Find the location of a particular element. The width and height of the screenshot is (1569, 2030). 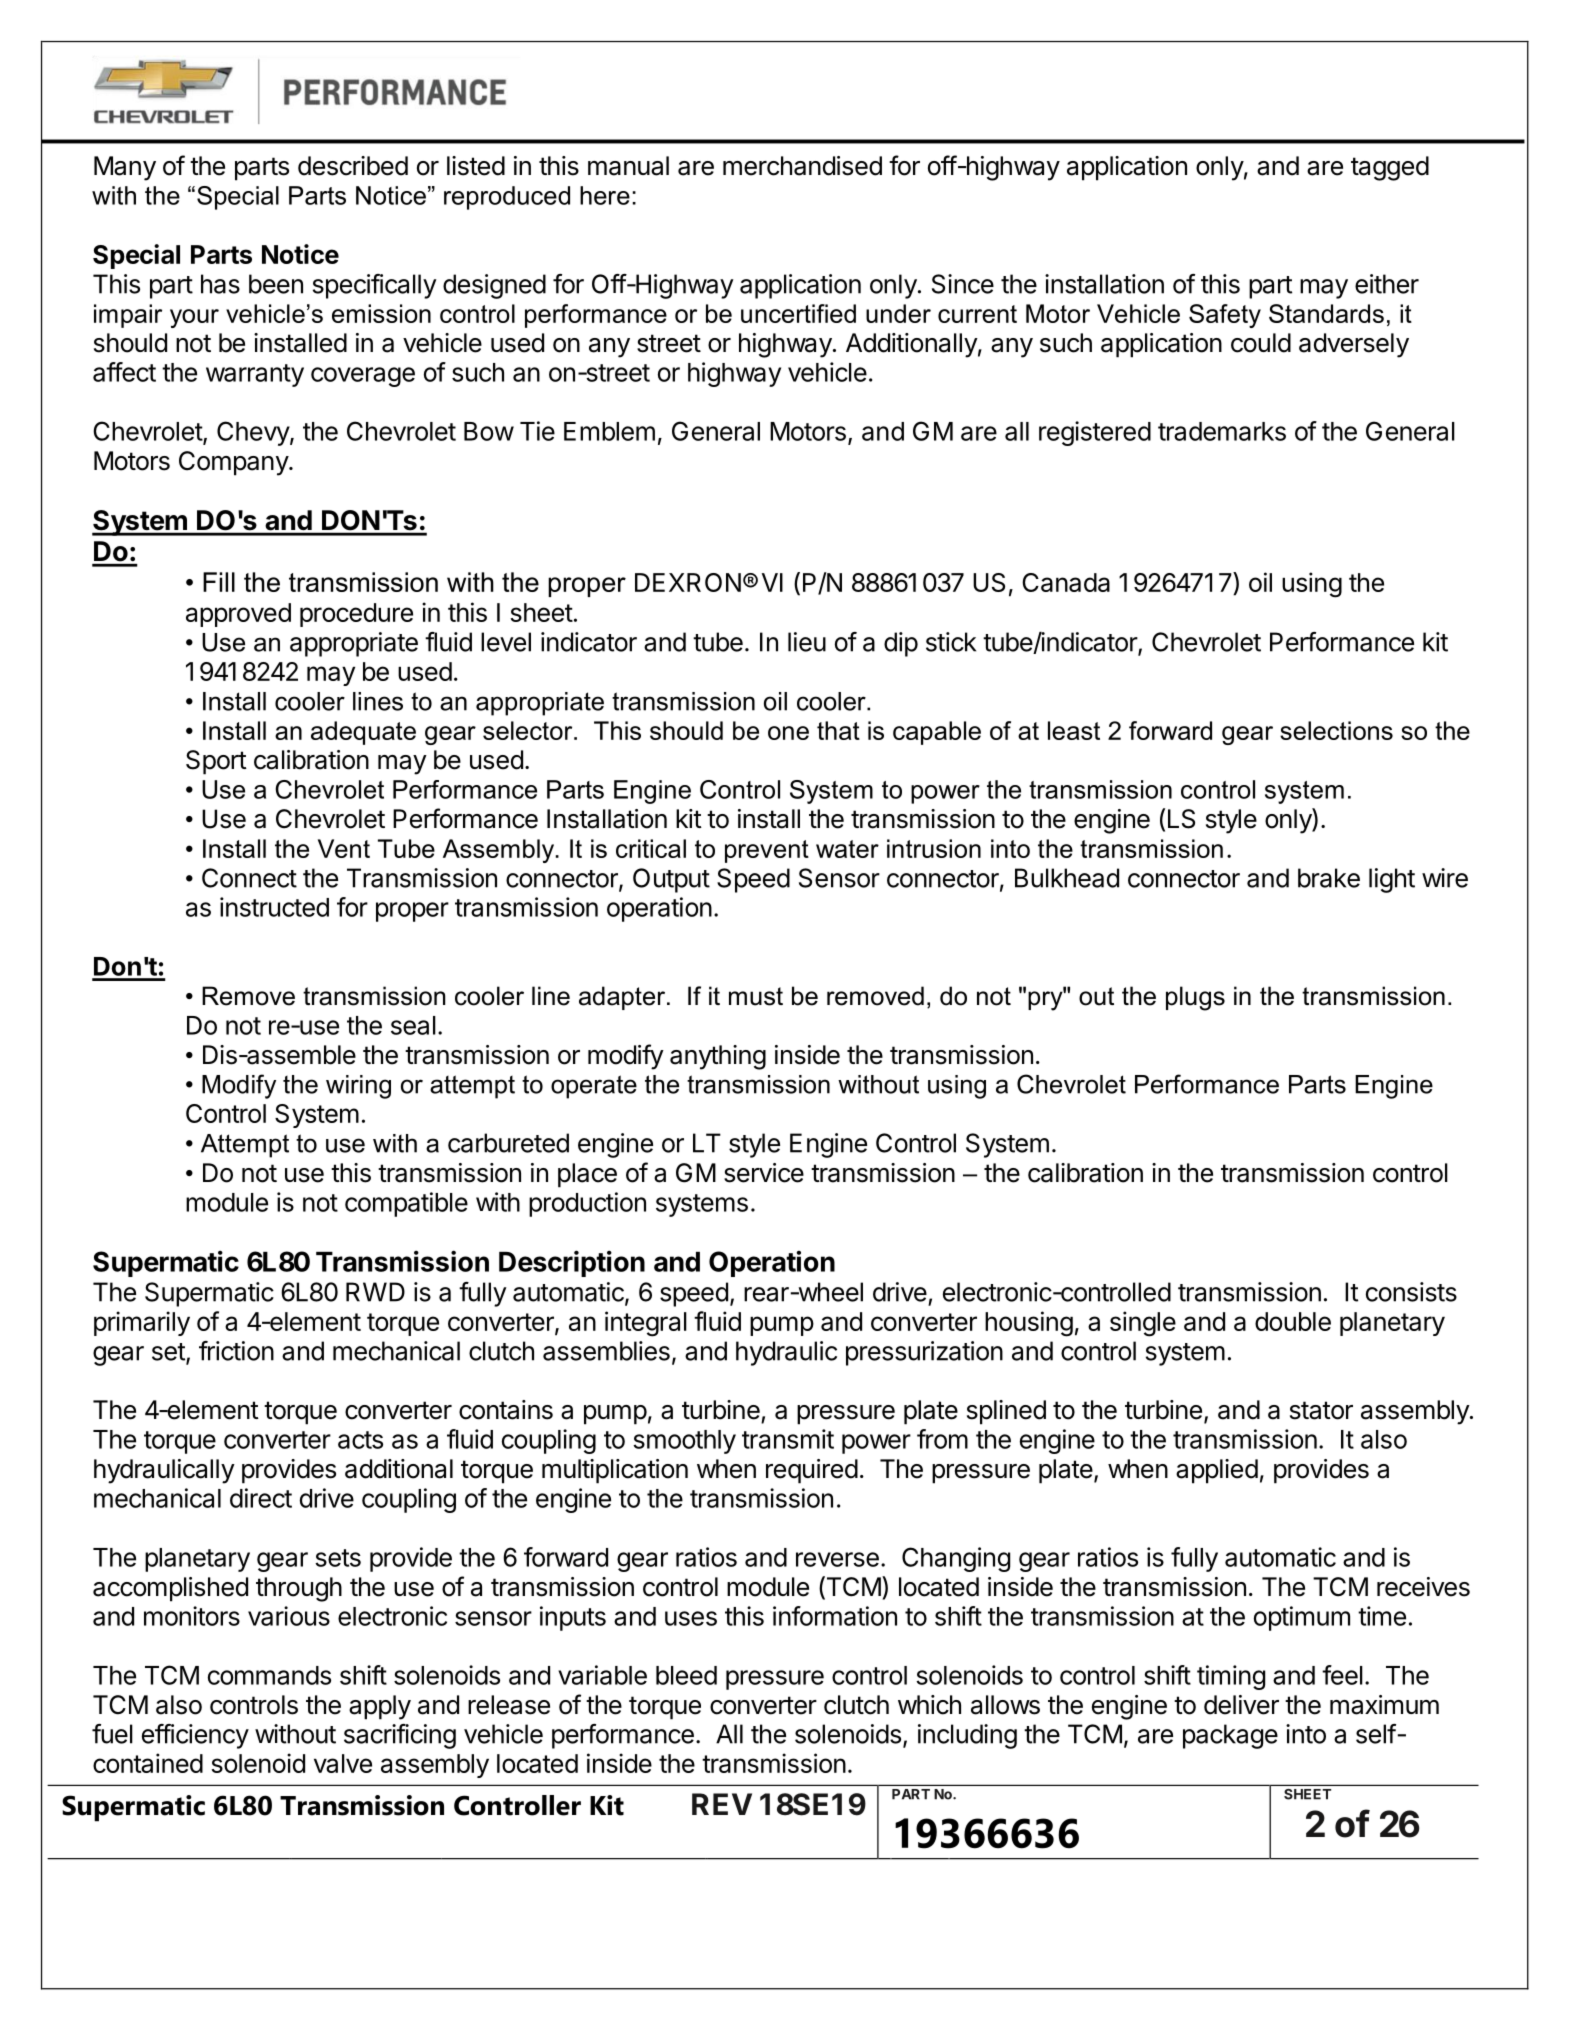

approved is located at coordinates (238, 615).
